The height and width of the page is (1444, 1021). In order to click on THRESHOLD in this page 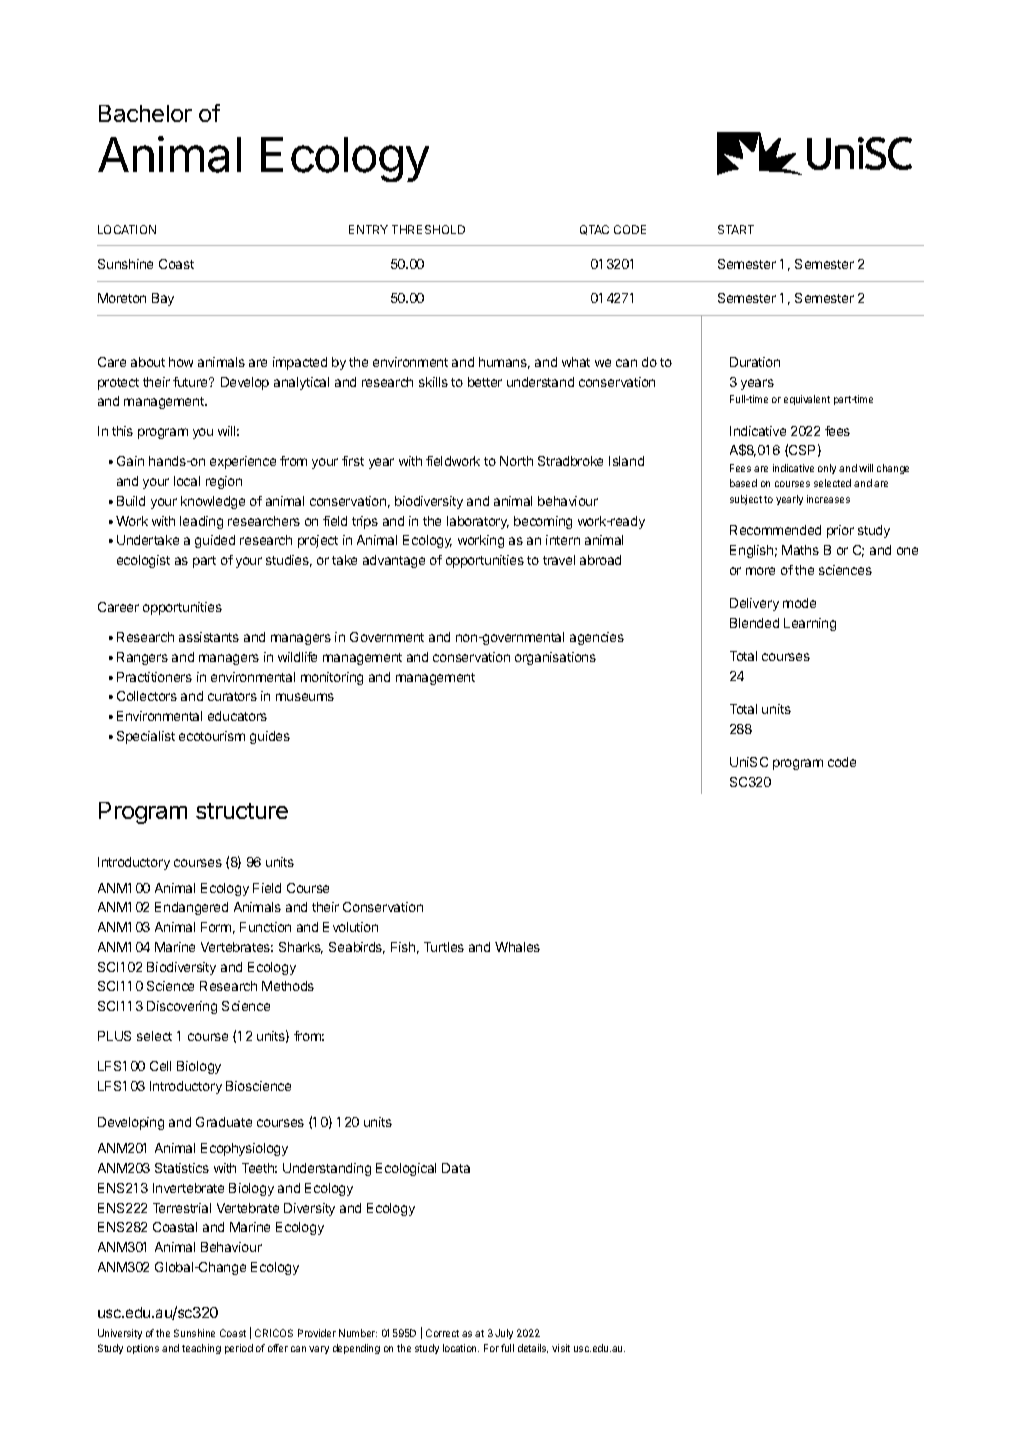, I will do `click(428, 229)`.
